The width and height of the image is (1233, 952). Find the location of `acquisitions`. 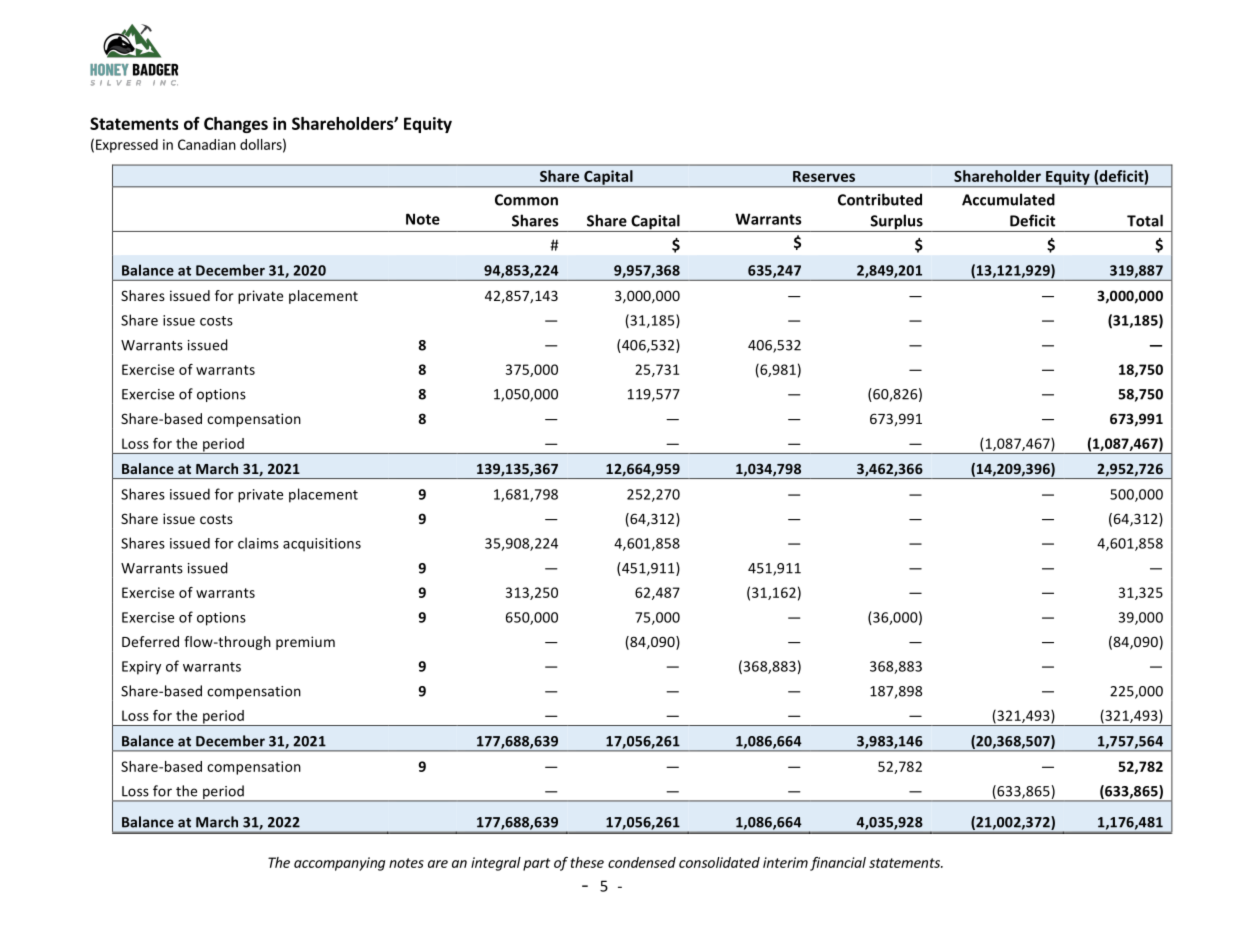

acquisitions is located at coordinates (322, 545).
